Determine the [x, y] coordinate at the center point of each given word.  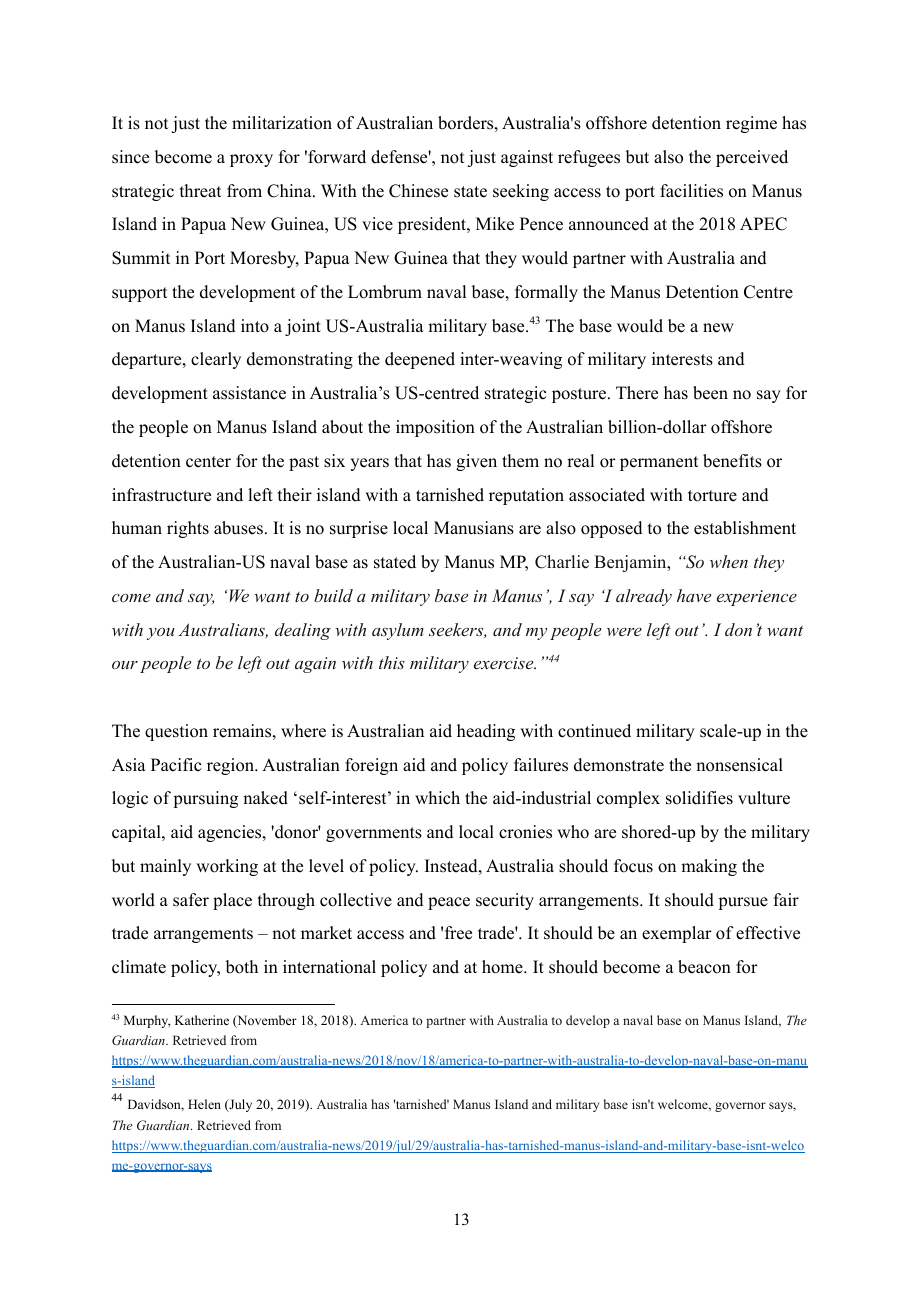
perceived [752, 158]
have [694, 595]
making [709, 867]
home [503, 967]
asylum [398, 631]
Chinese [418, 191]
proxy [251, 160]
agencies [231, 833]
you [161, 634]
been [710, 393]
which [437, 798]
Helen [204, 1104]
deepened [420, 360]
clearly [216, 360]
